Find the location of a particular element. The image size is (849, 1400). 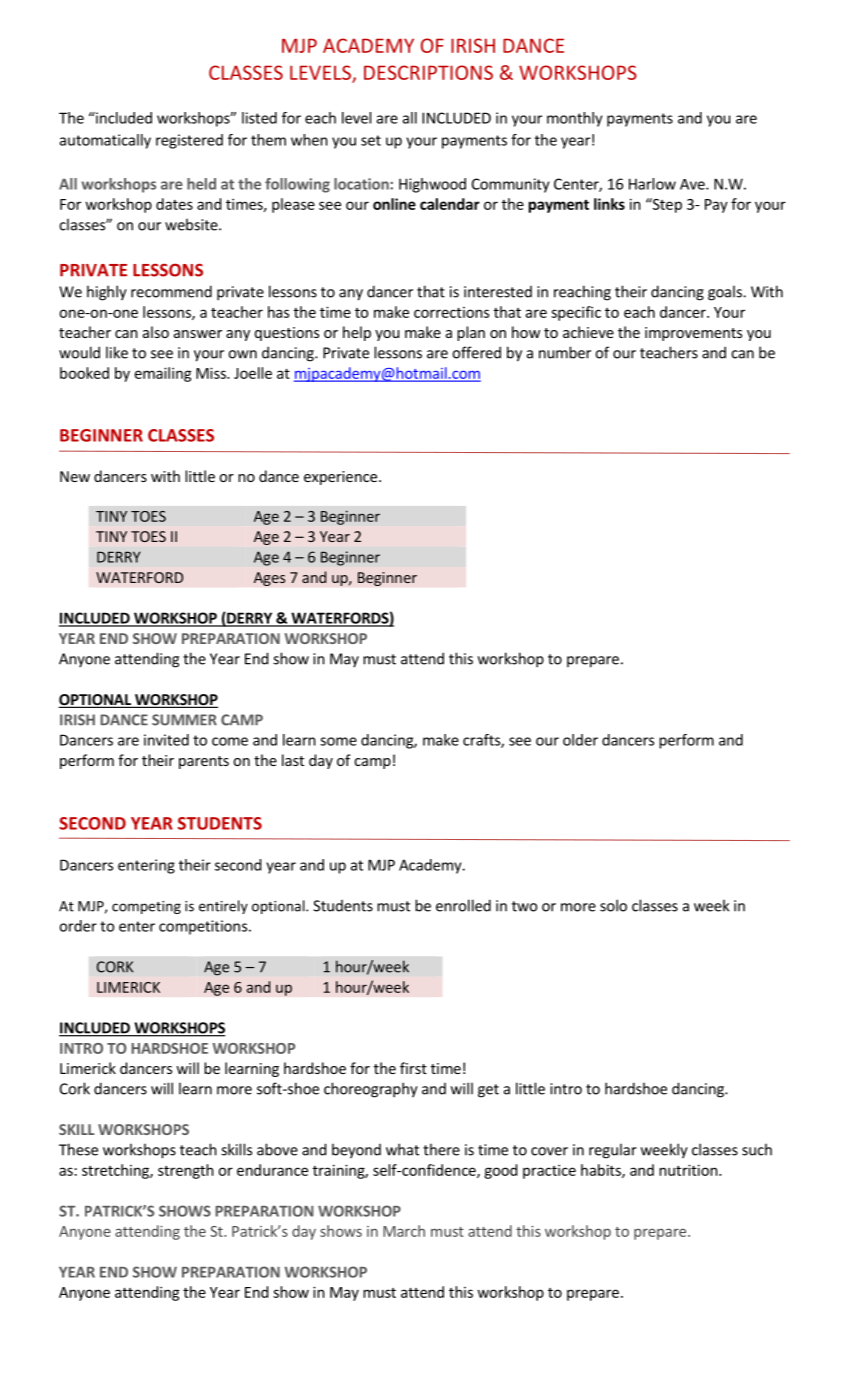

strength is located at coordinates (186, 1171).
